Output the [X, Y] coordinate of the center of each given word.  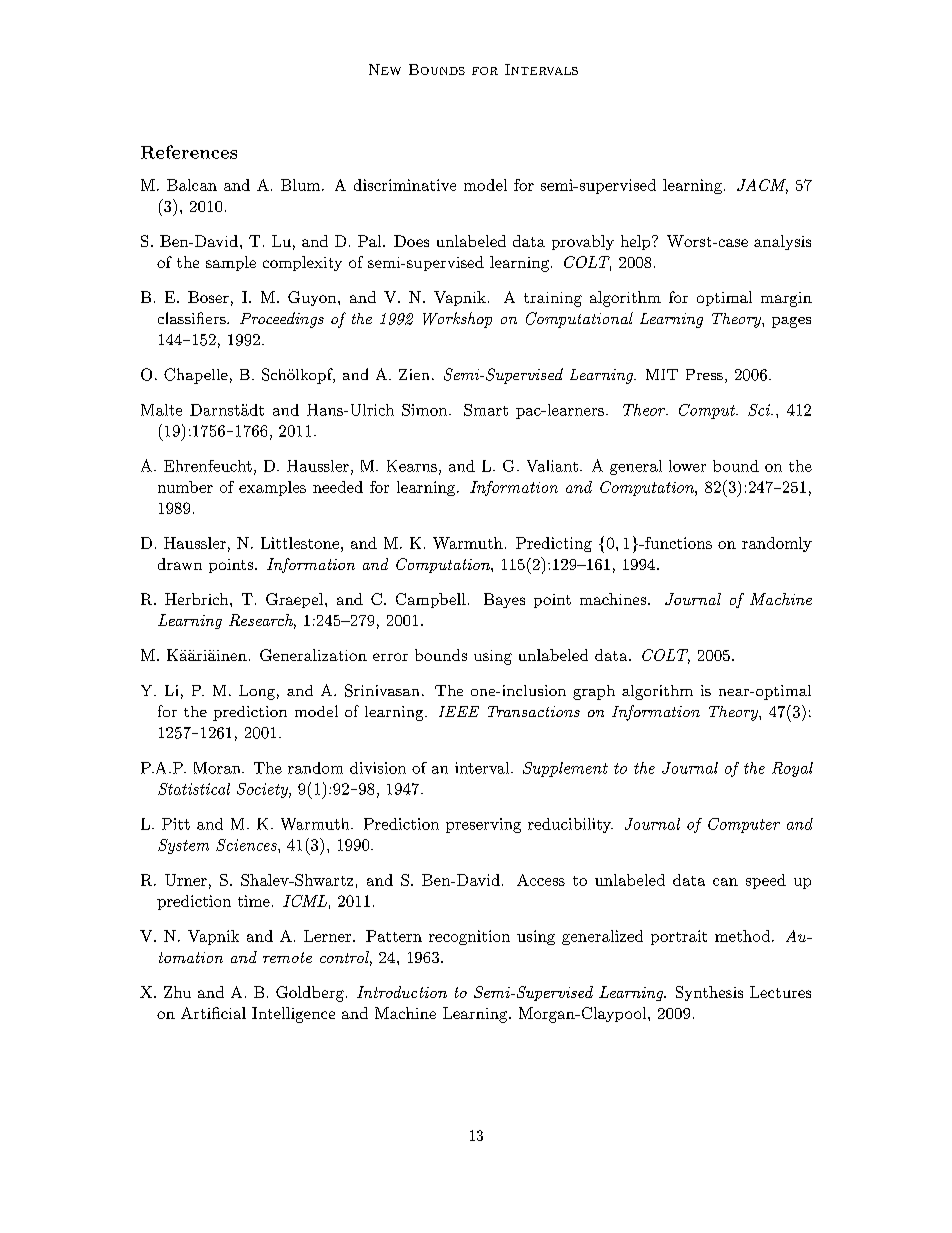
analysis [782, 242]
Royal [792, 769]
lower [687, 466]
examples [272, 488]
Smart [486, 410]
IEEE [459, 711]
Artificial [213, 1013]
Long [257, 692]
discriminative [405, 185]
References [189, 152]
